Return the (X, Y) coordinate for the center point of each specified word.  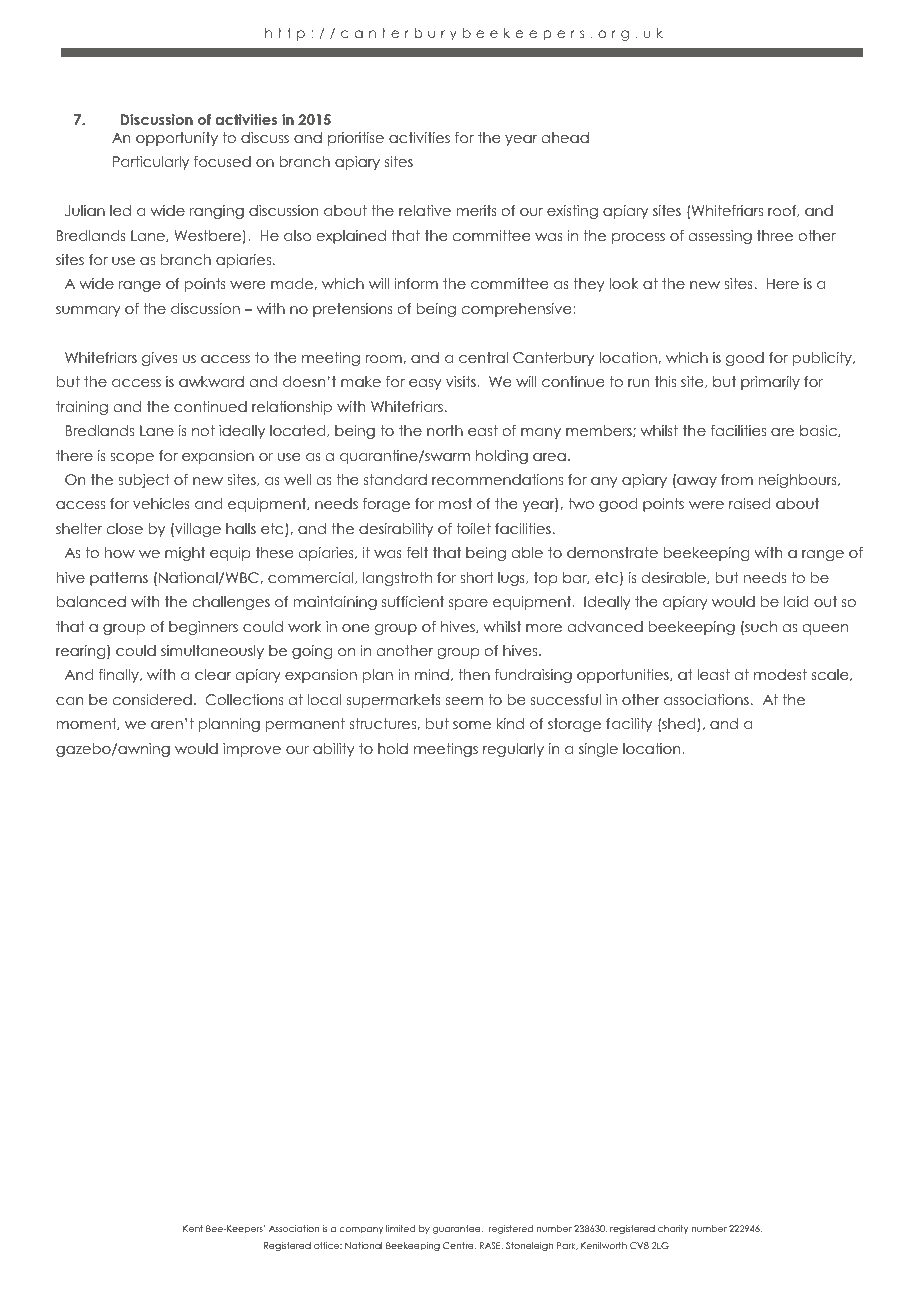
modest (780, 674)
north (445, 430)
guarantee (458, 1229)
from (737, 479)
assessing (720, 237)
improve (252, 750)
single (598, 750)
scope (132, 458)
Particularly (151, 163)
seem (464, 701)
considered (152, 699)
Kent (193, 1228)
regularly (513, 750)
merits (477, 210)
